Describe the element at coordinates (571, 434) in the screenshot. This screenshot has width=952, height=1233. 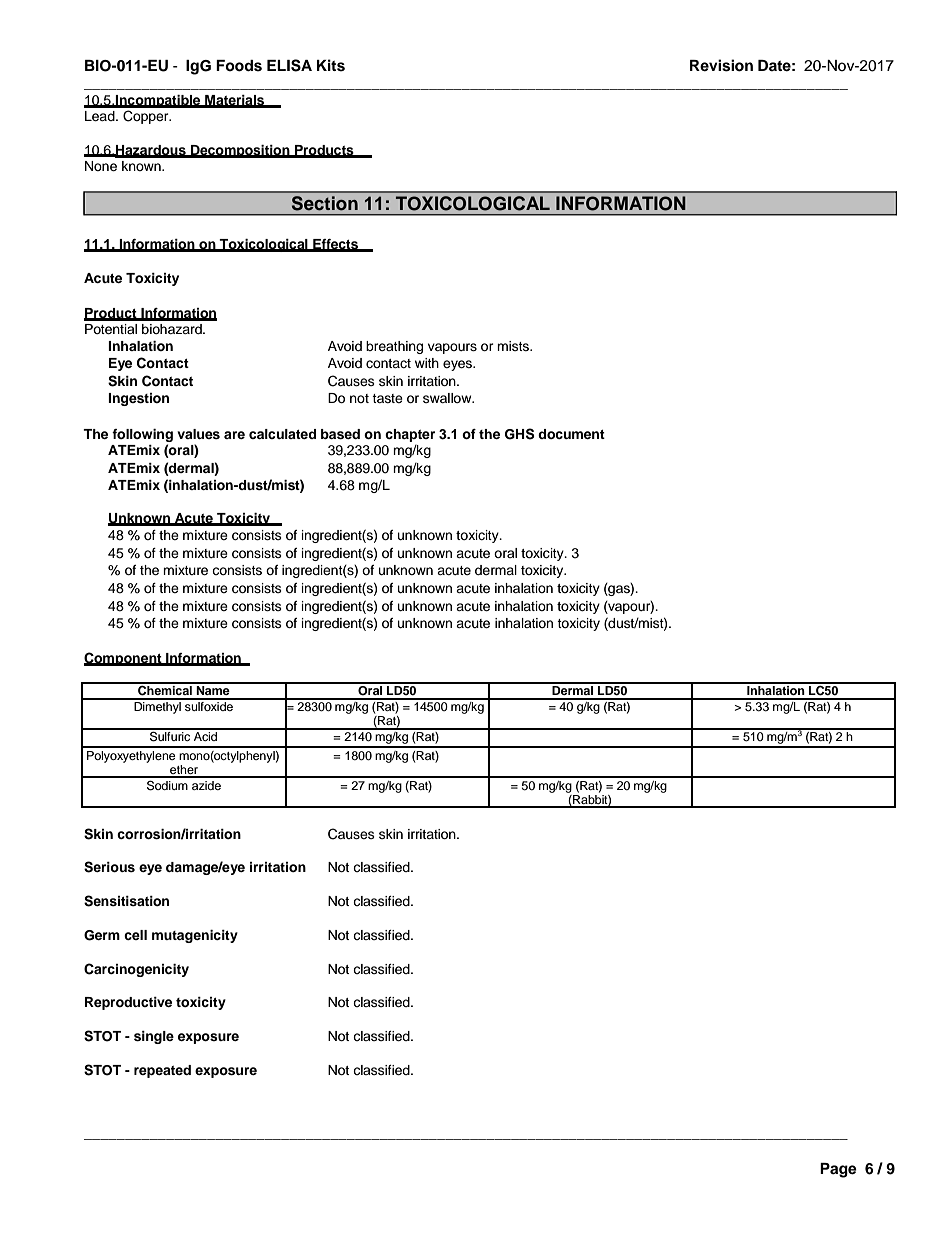
I see `document` at that location.
